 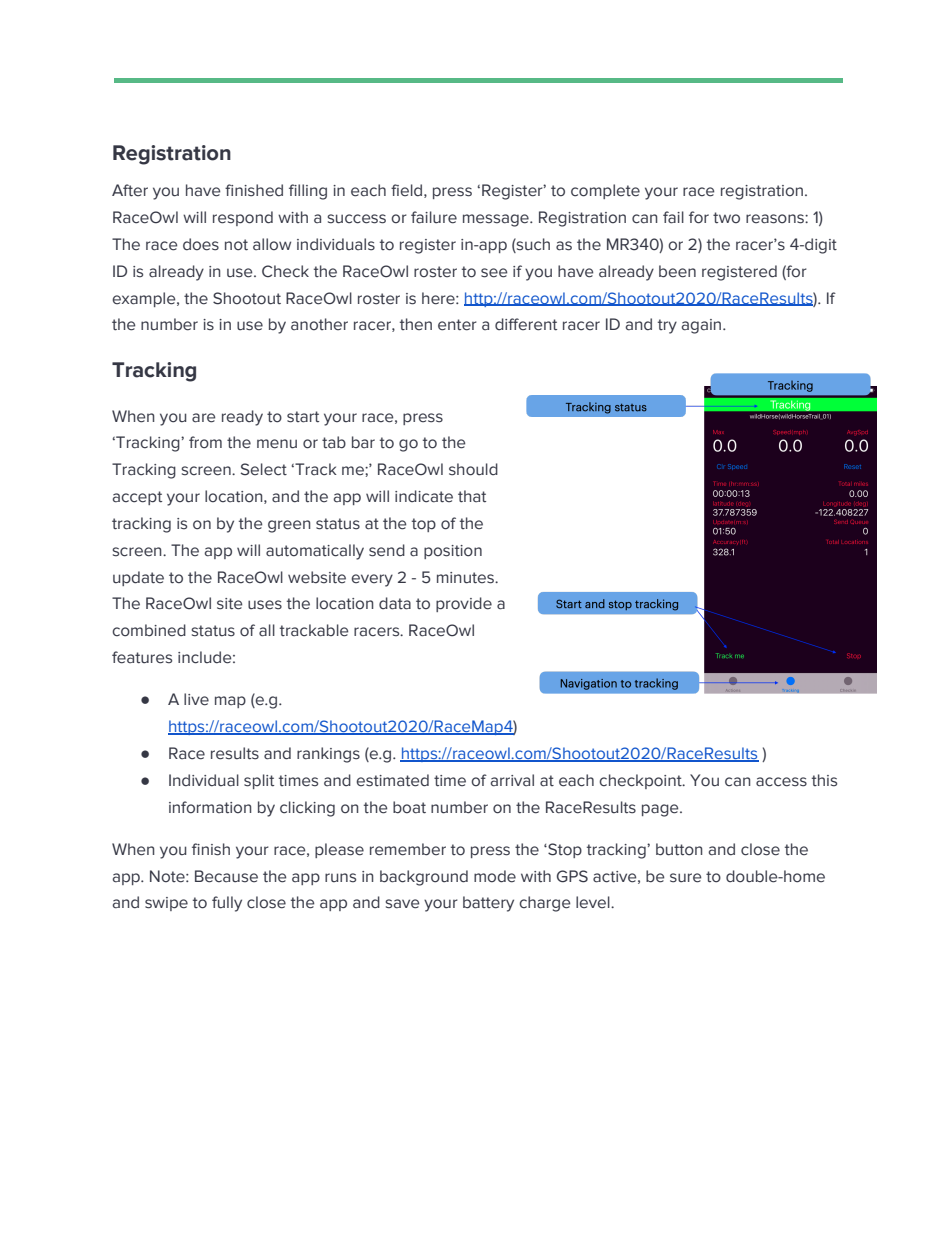 What do you see at coordinates (497, 220) in the document?
I see `message` at bounding box center [497, 220].
